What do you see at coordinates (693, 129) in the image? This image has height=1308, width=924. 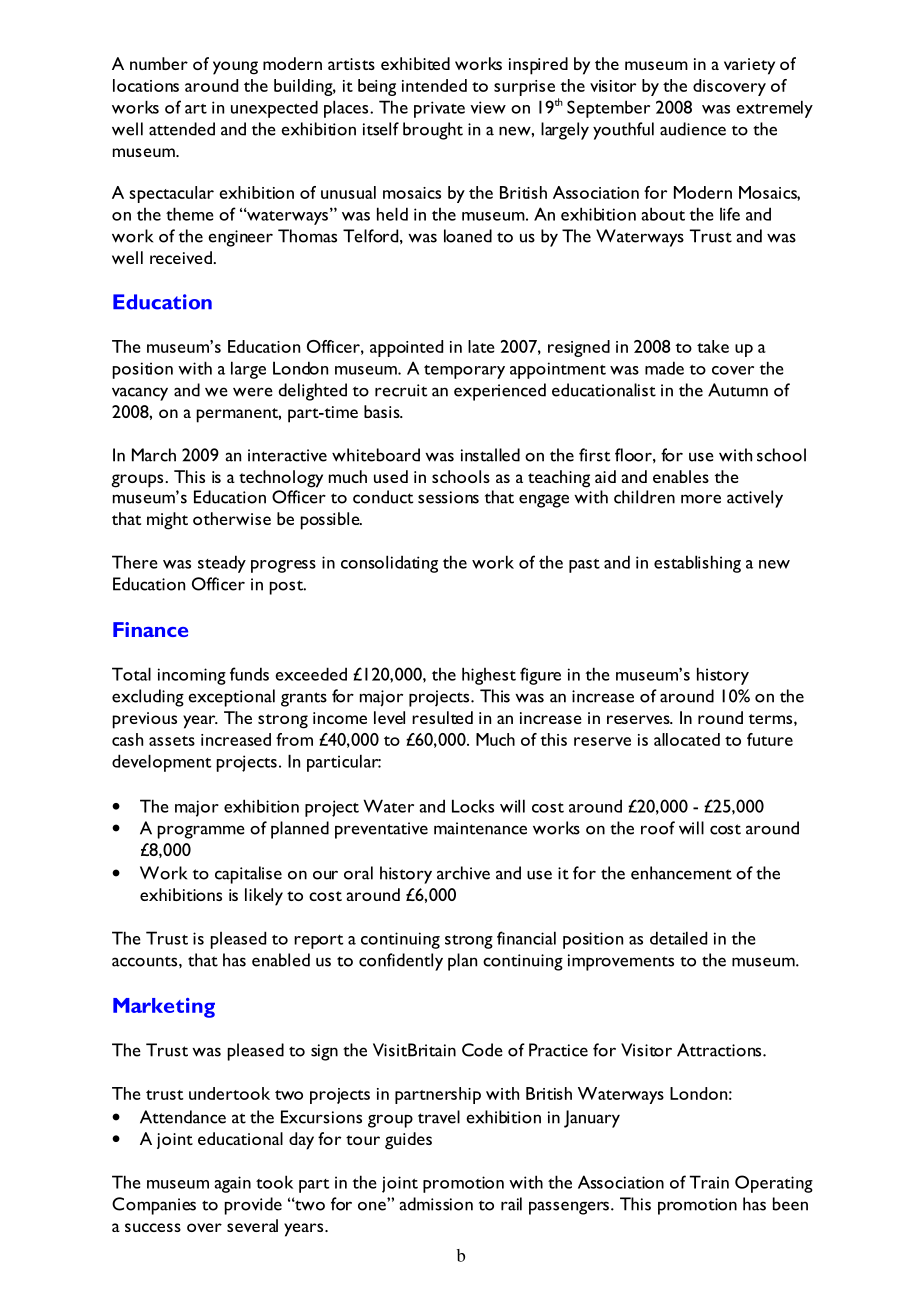 I see `audience` at bounding box center [693, 129].
